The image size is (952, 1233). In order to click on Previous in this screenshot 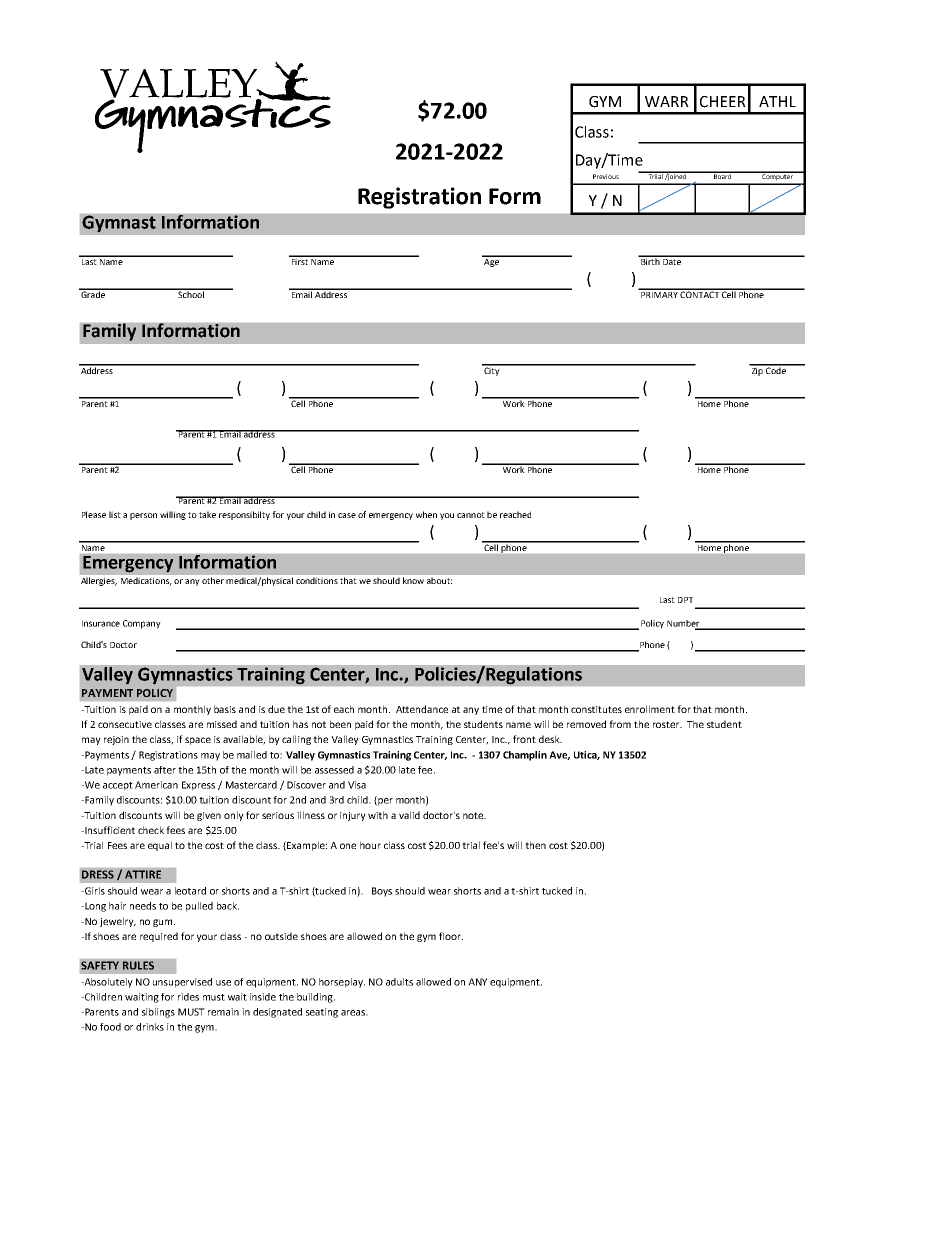, I will do `click(606, 176)`.
